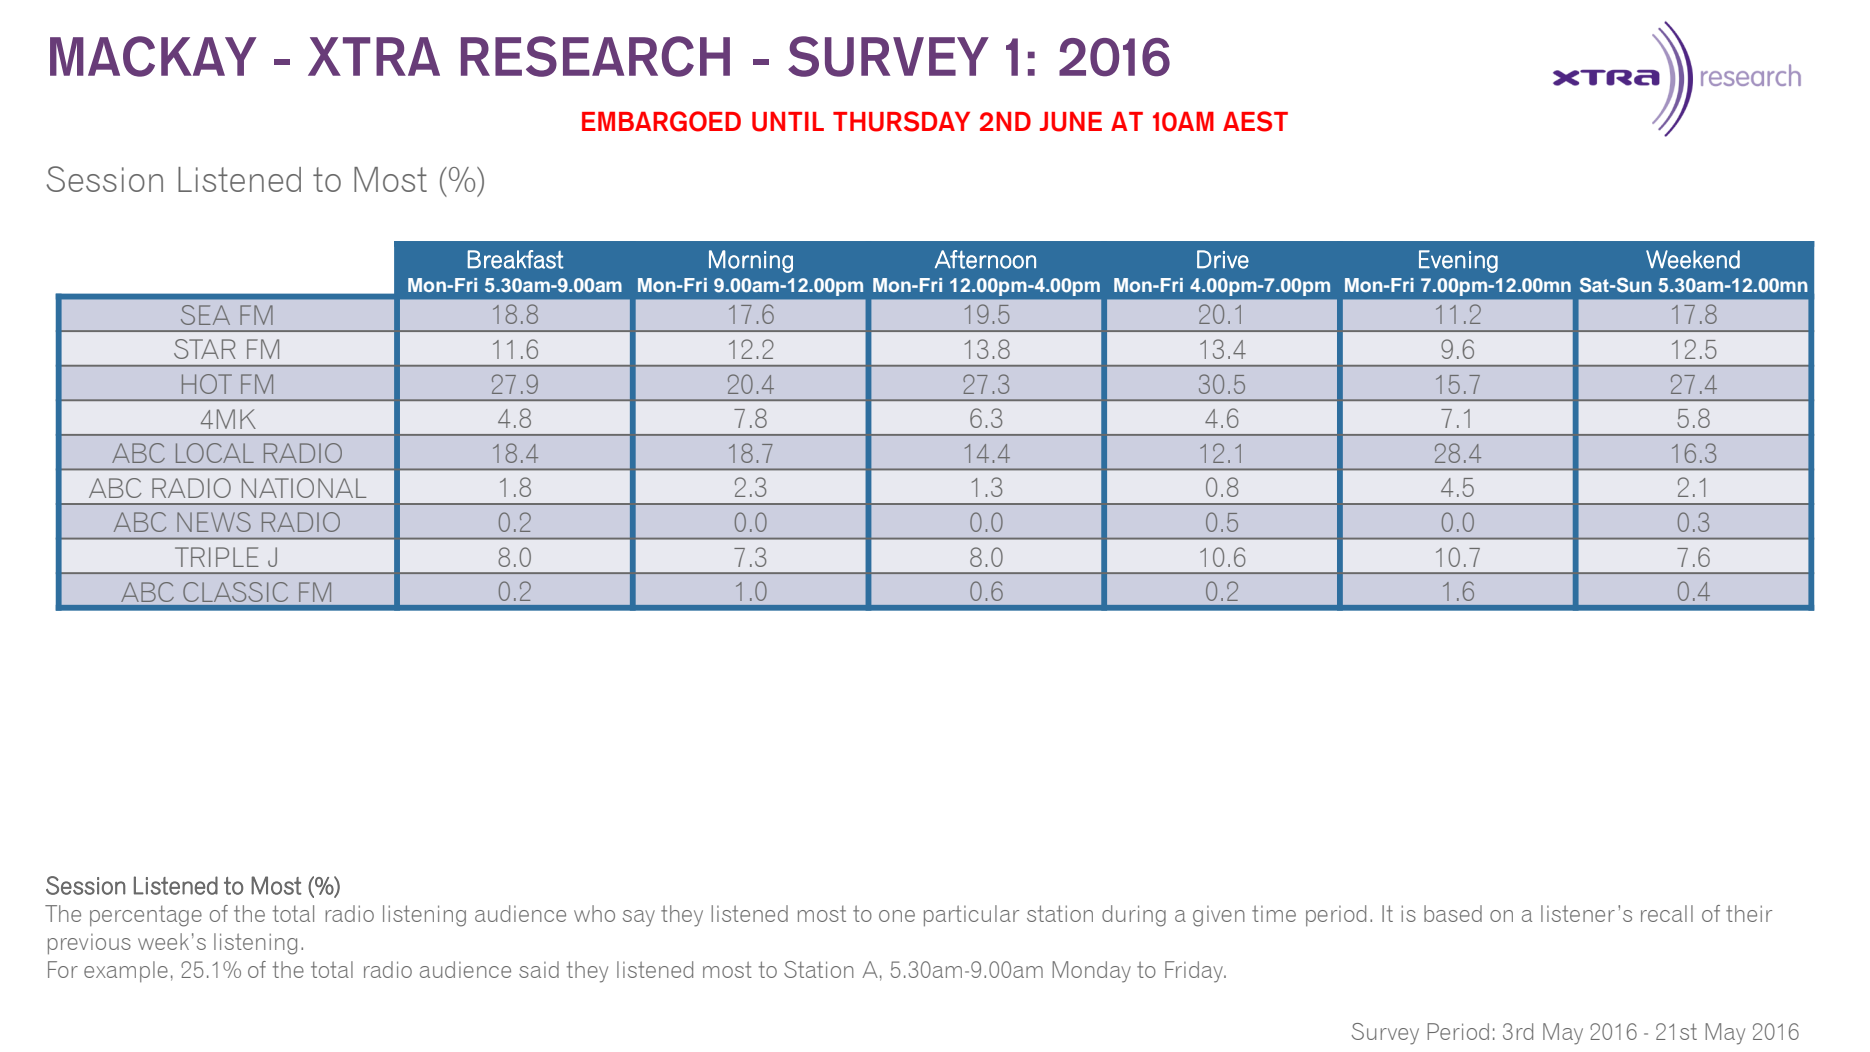 The height and width of the page is (1052, 1870). What do you see at coordinates (1458, 261) in the page?
I see `Evening` at bounding box center [1458, 261].
